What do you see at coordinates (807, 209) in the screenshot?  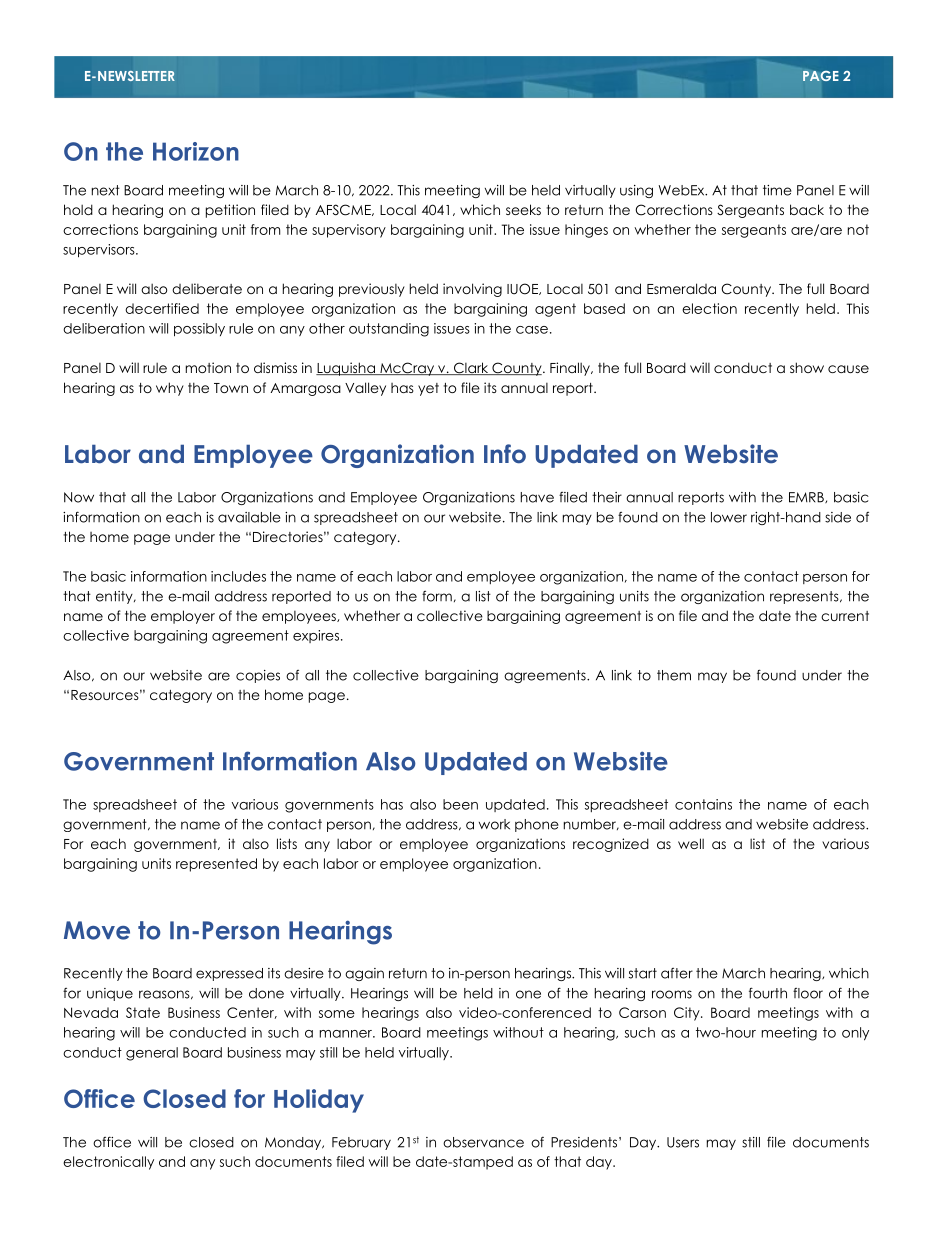 I see `back` at bounding box center [807, 209].
